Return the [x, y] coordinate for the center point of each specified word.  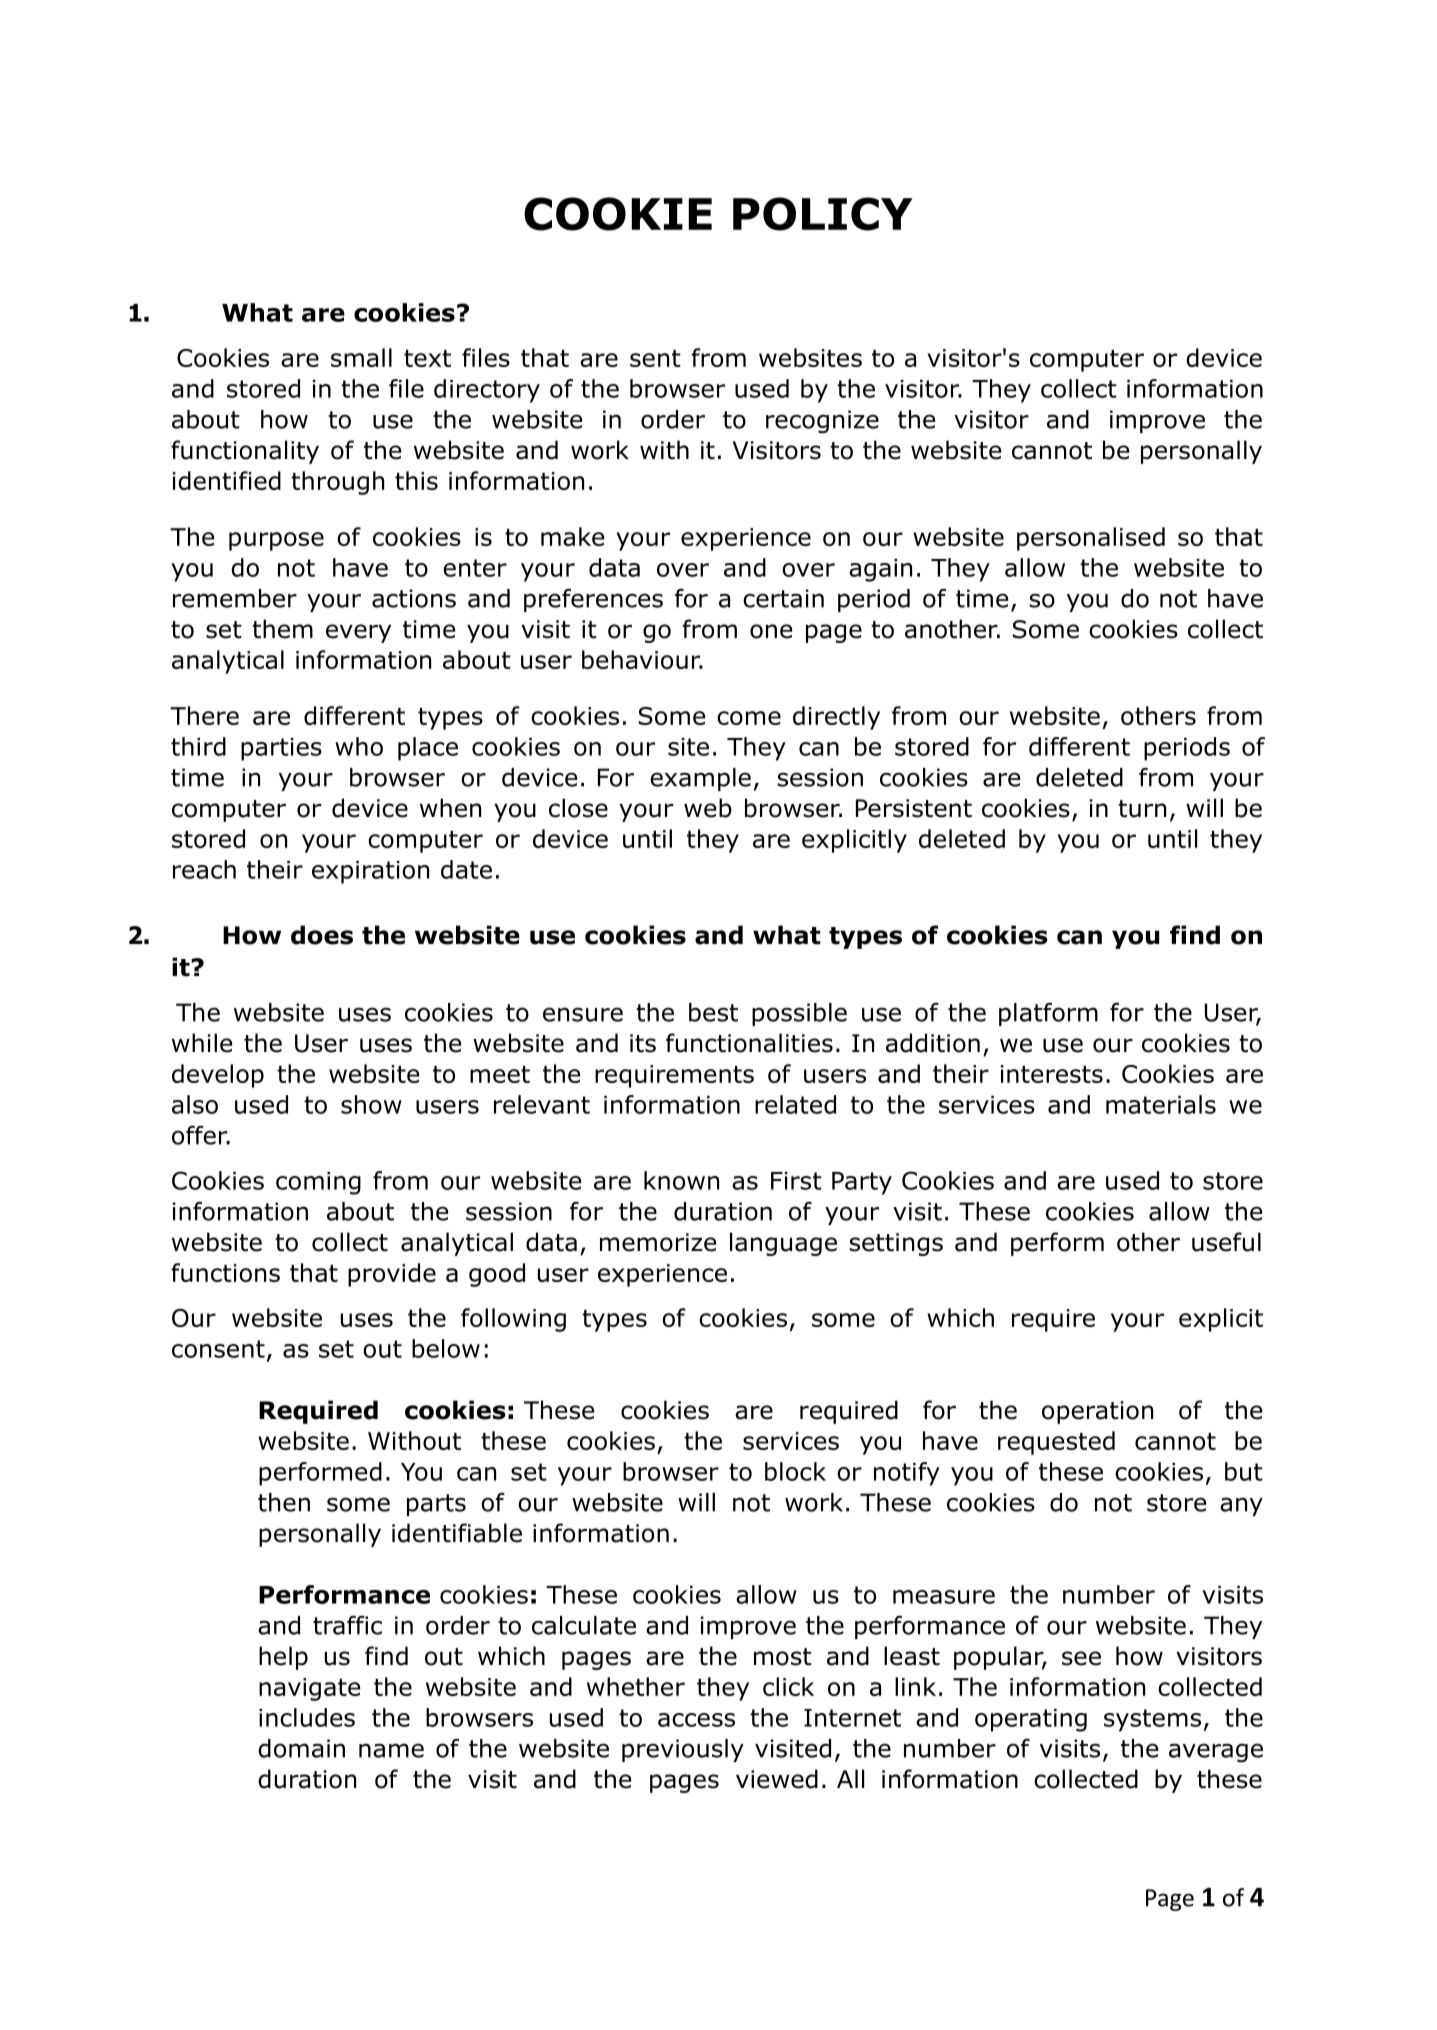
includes [307, 1717]
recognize [822, 422]
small [361, 357]
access [696, 1720]
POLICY [823, 214]
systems [1152, 1720]
